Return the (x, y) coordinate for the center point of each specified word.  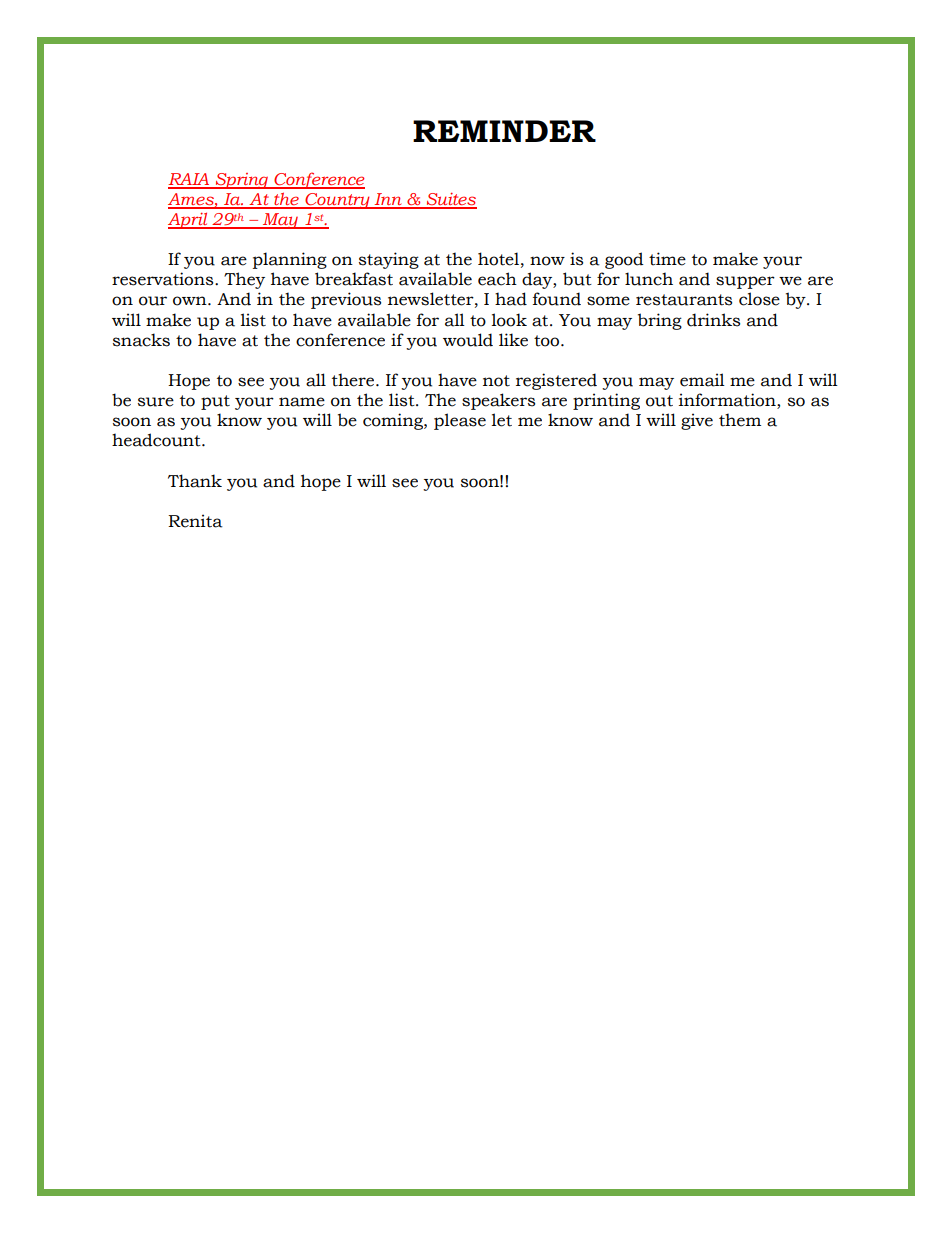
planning (290, 260)
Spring (242, 181)
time (667, 259)
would (468, 340)
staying (389, 260)
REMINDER (504, 131)
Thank (195, 481)
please (460, 421)
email (702, 380)
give (697, 421)
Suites (451, 200)
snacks (141, 340)
